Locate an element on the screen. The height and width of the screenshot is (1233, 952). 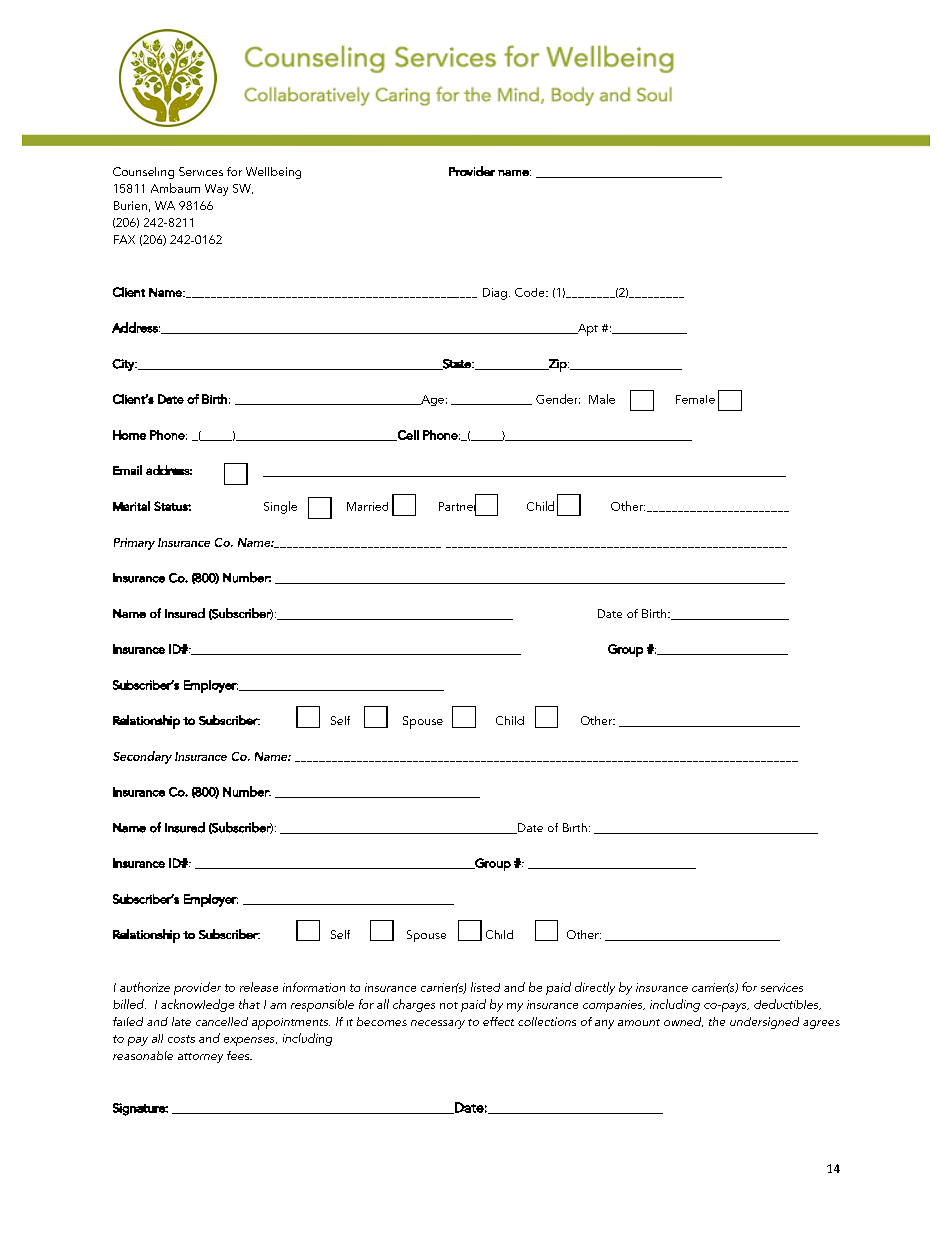
Diag is located at coordinates (495, 294).
